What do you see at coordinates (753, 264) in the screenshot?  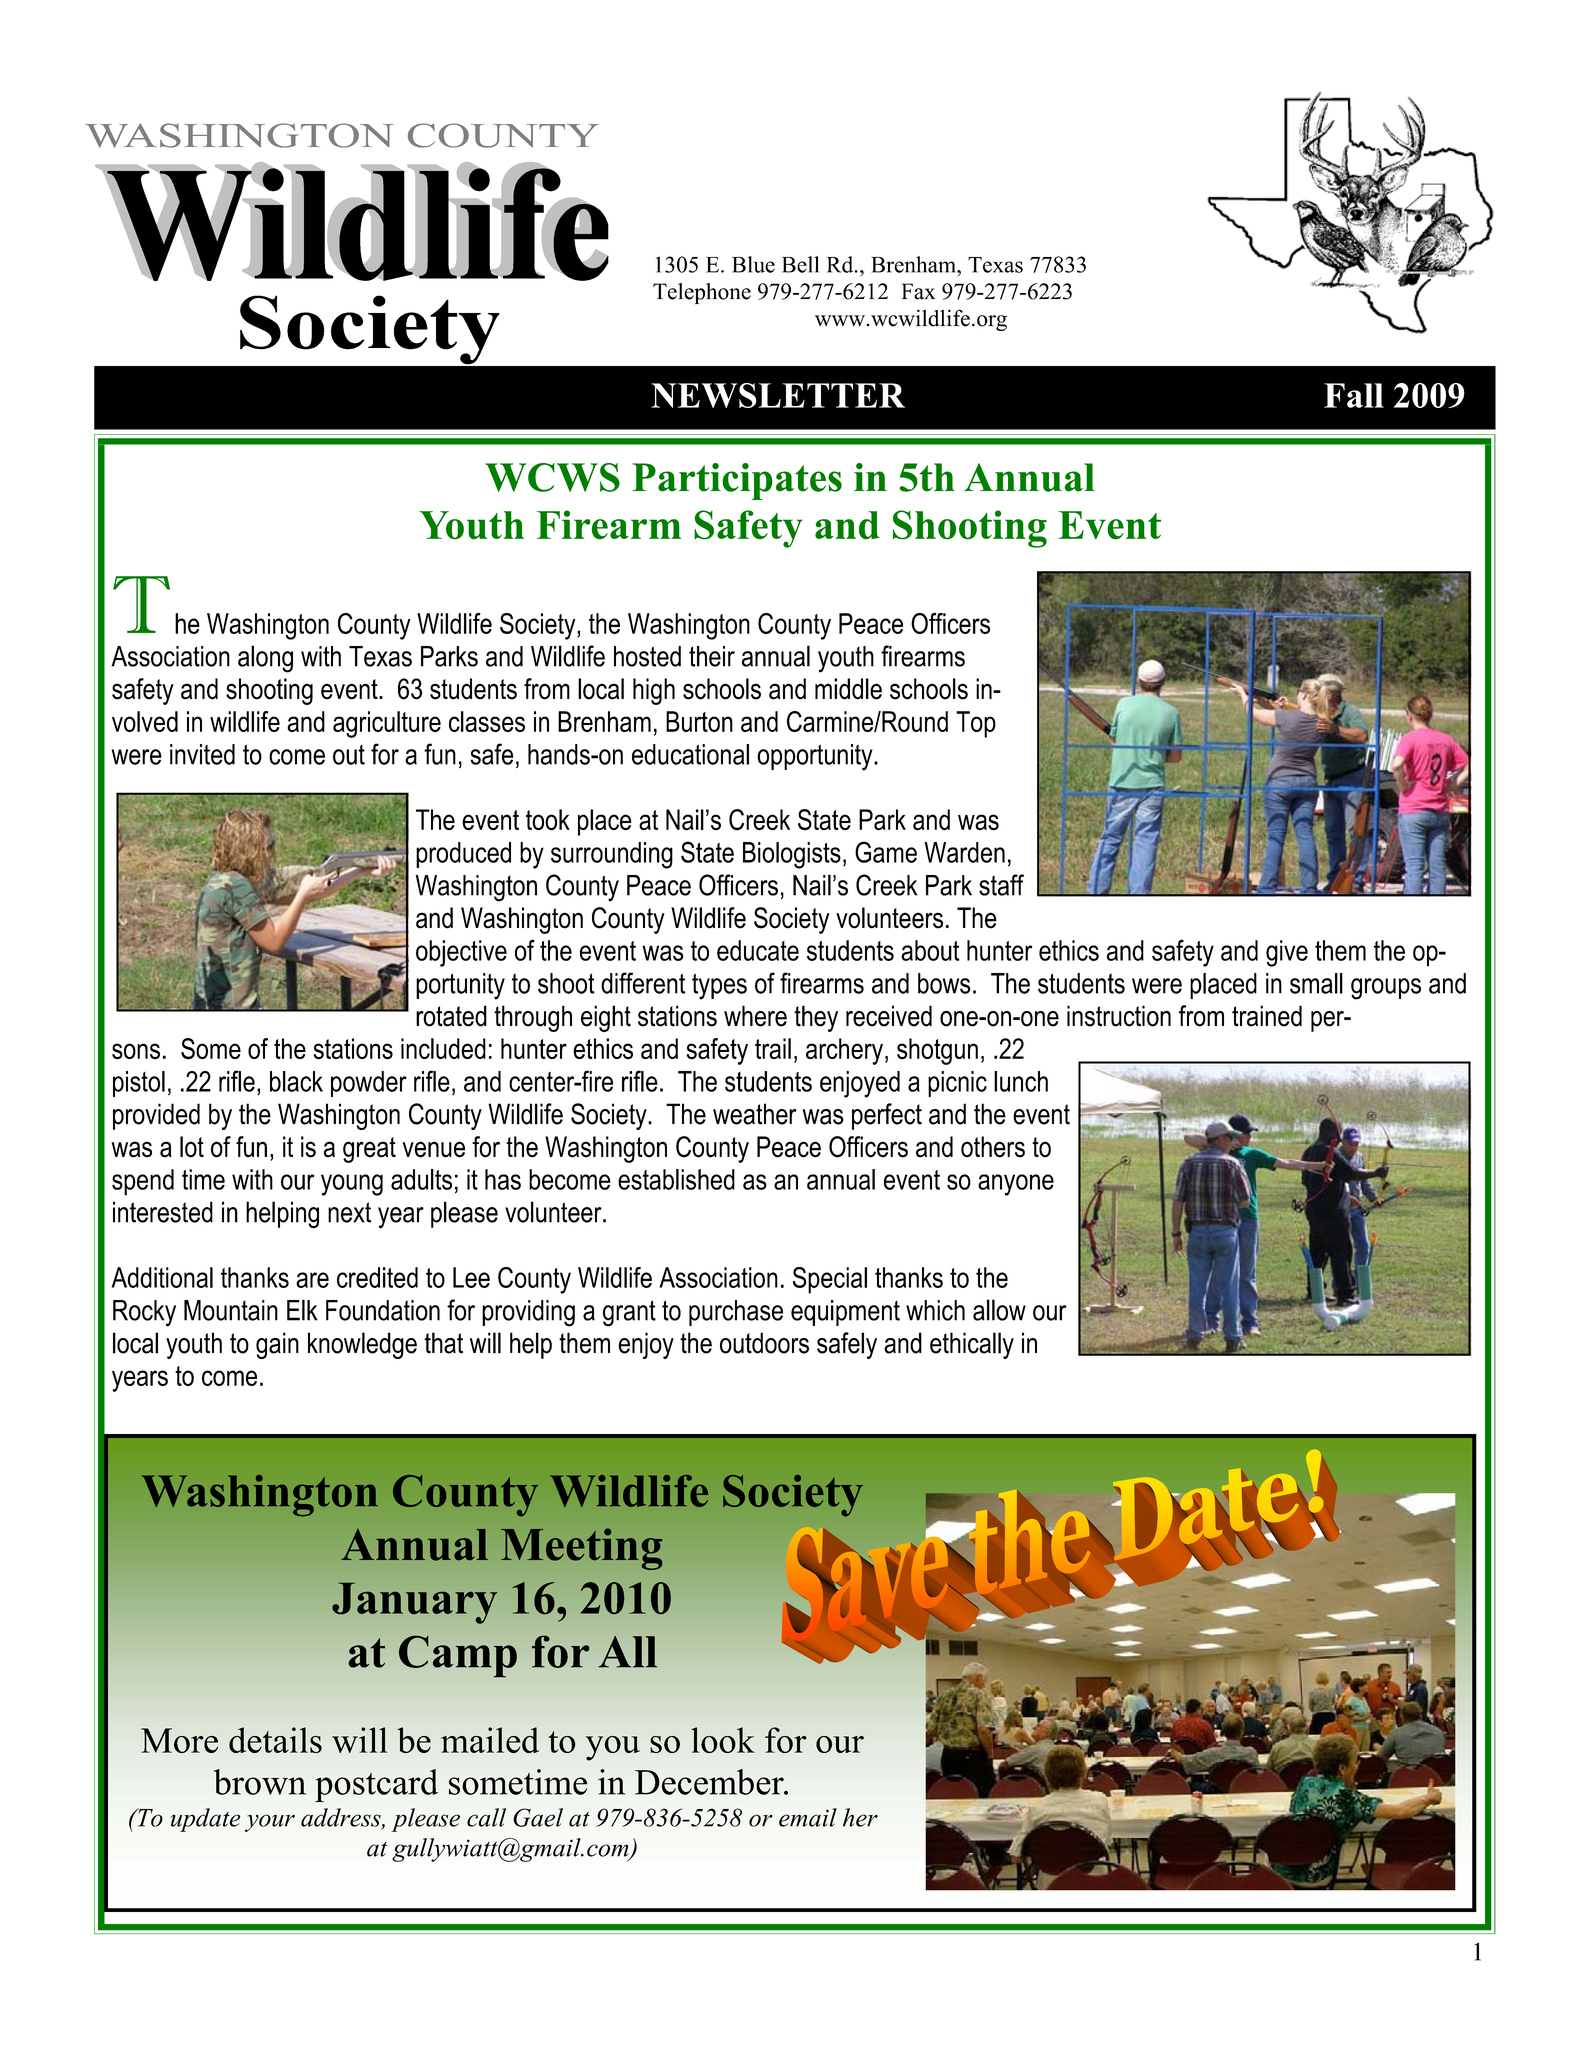 I see `Blue` at bounding box center [753, 264].
